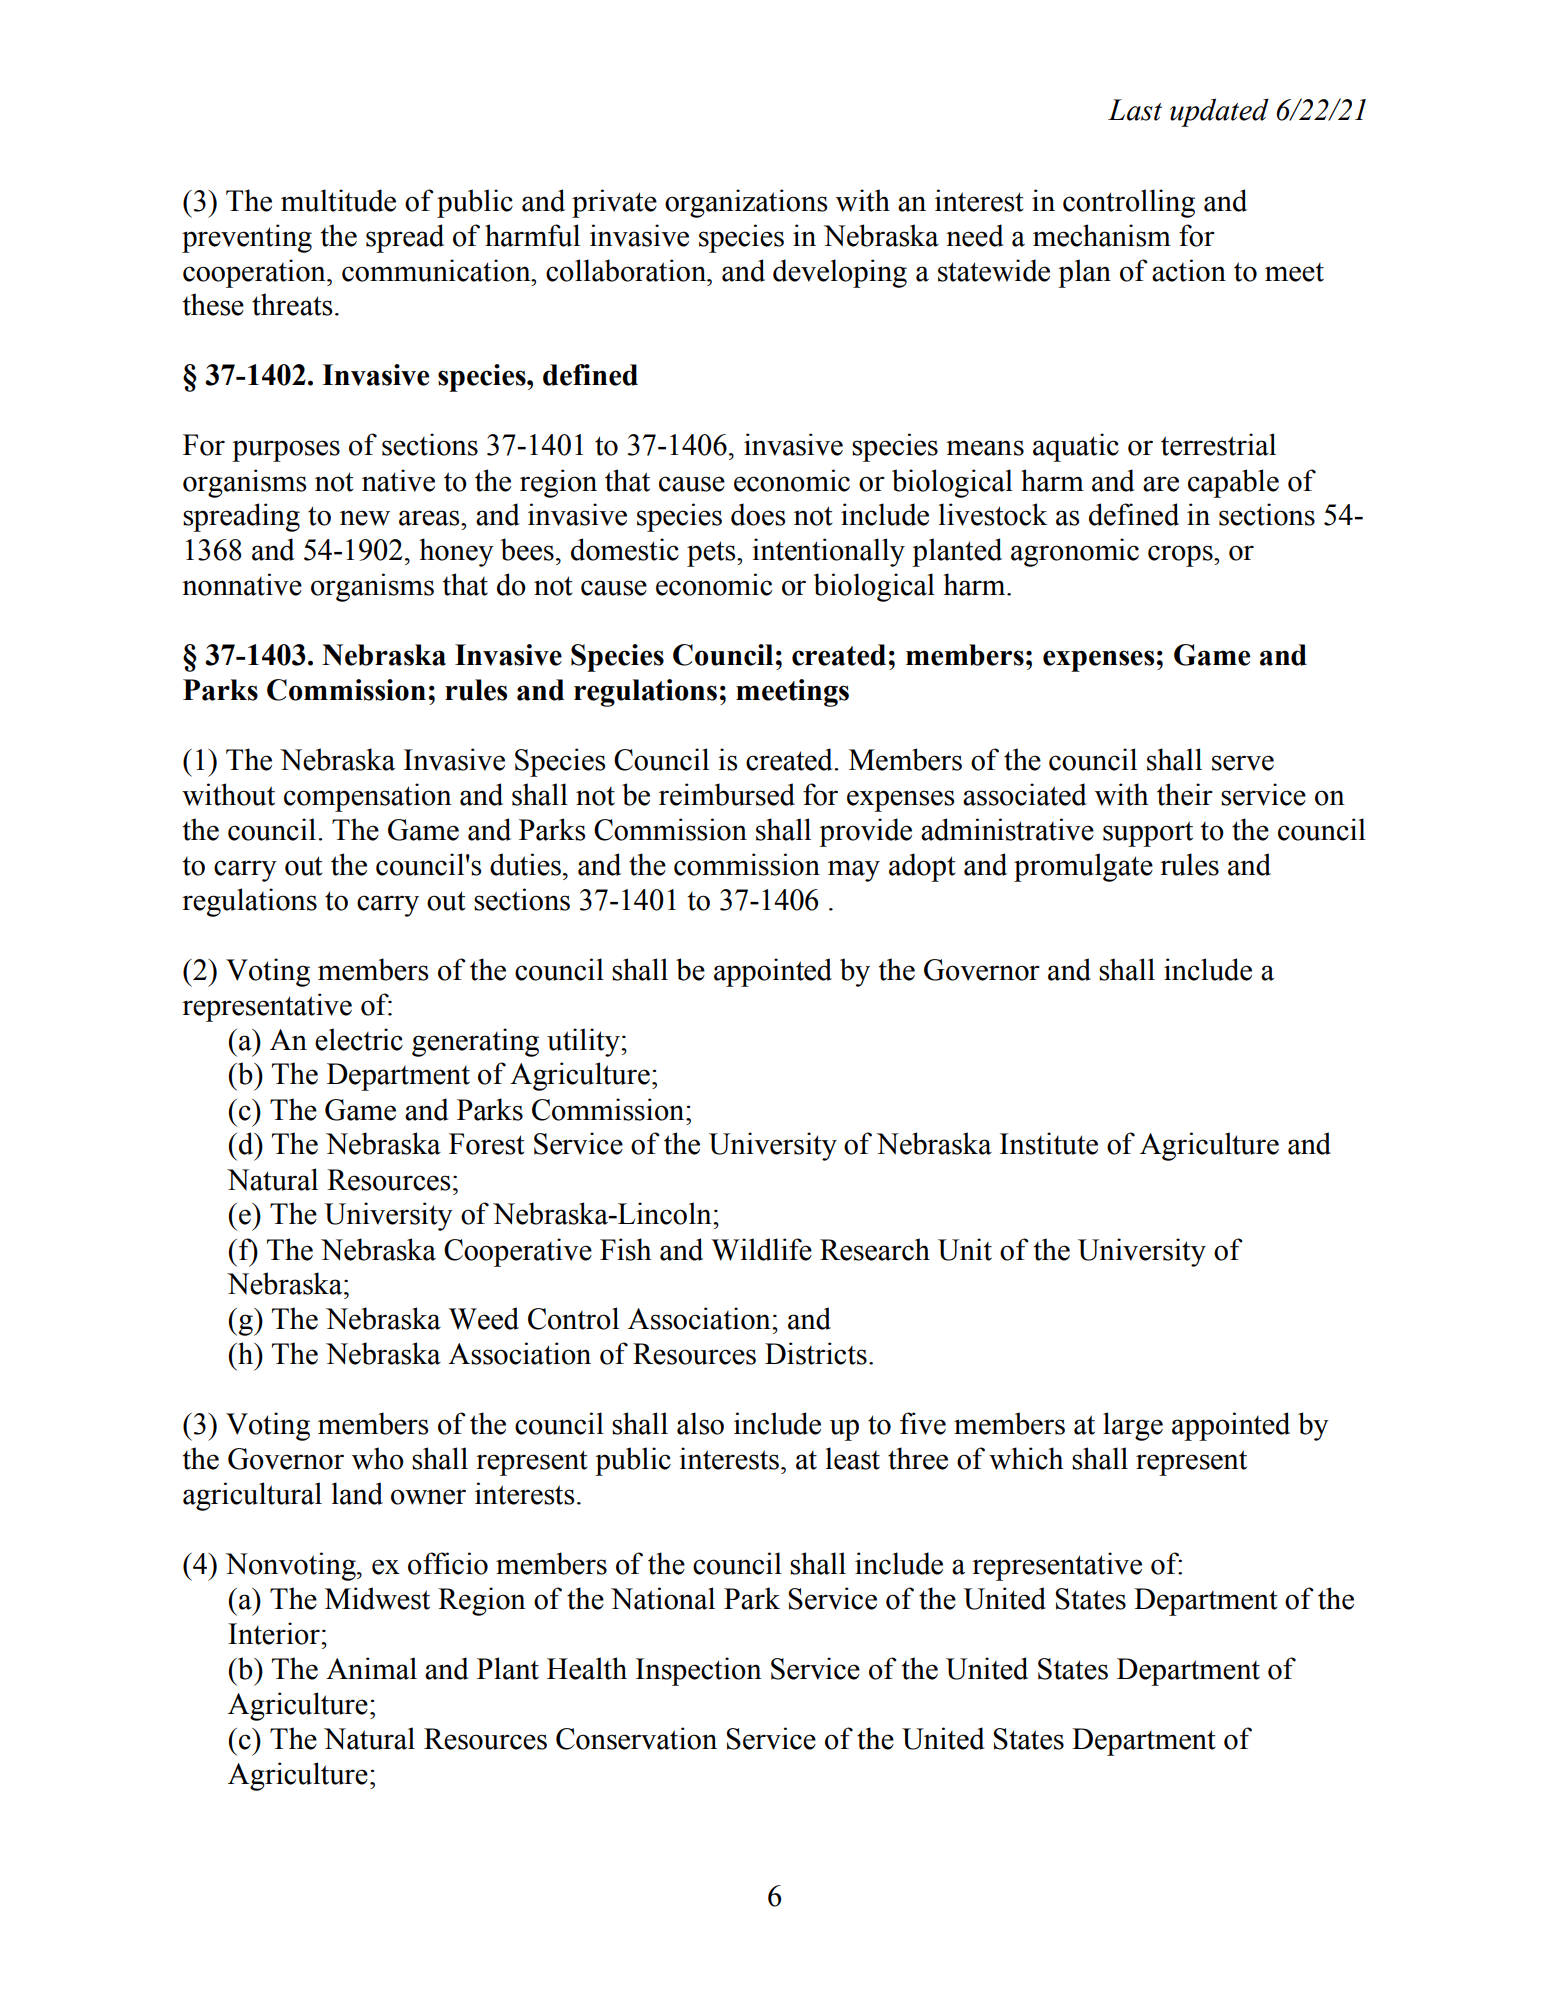 This page has height=2006, width=1550. Describe the element at coordinates (1026, 1458) in the page. I see `which` at that location.
